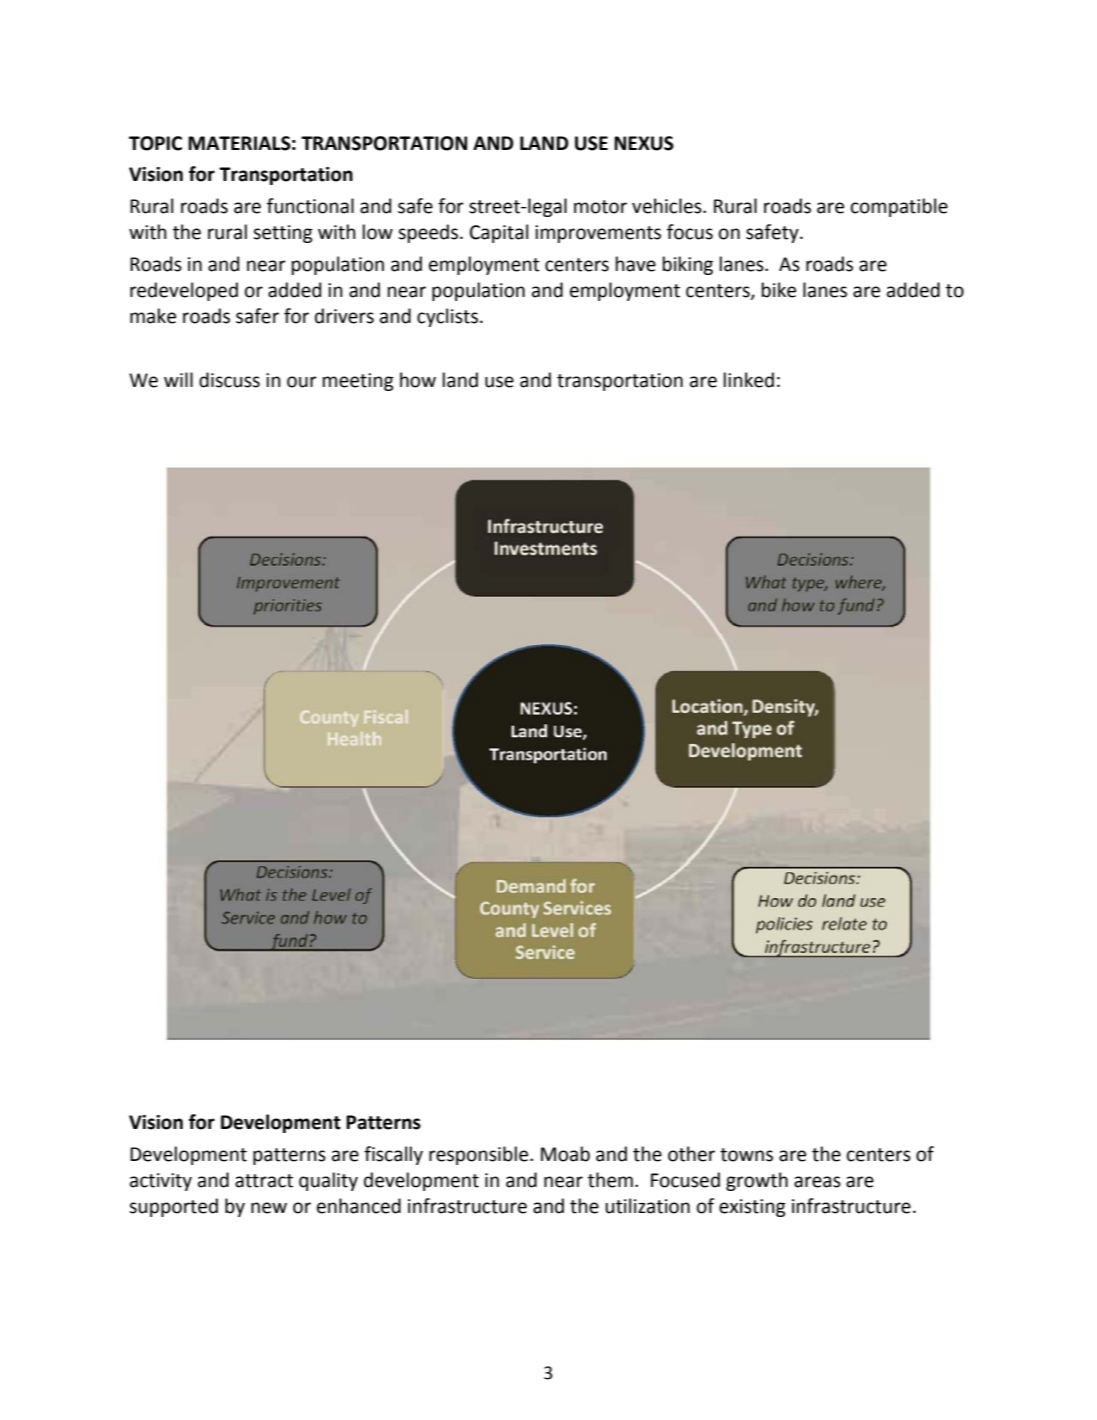  Describe the element at coordinates (310, 206) in the screenshot. I see `functional` at that location.
